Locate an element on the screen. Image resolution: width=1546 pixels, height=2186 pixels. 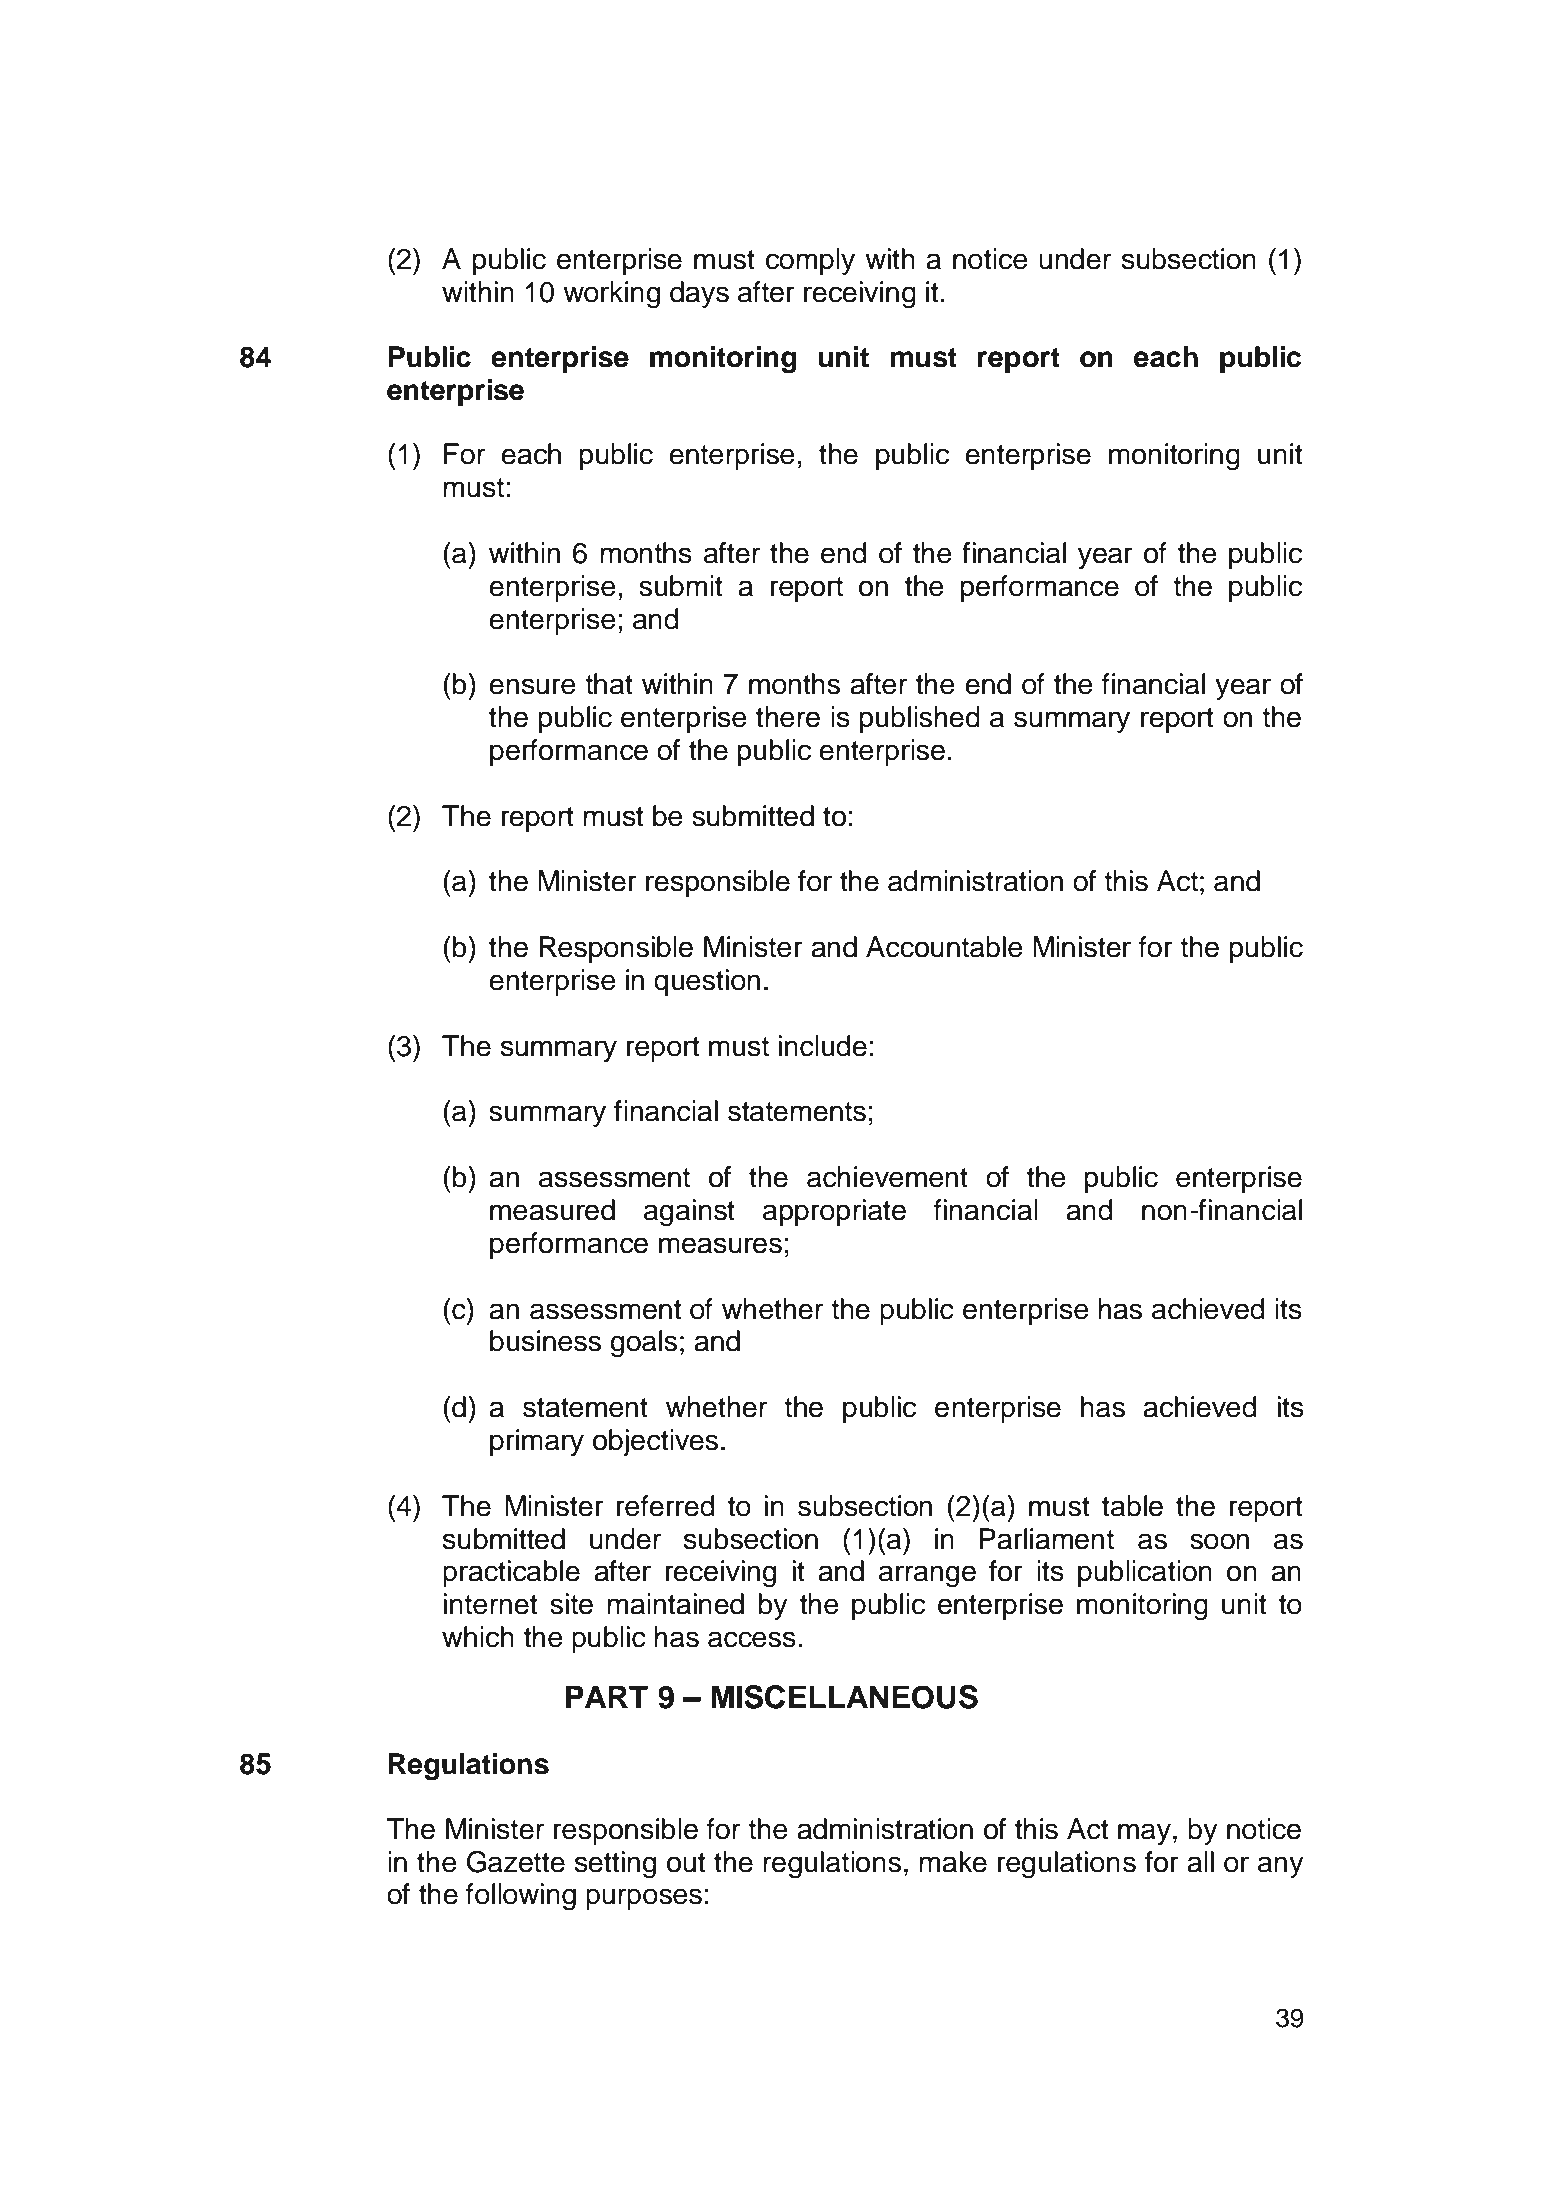
all is located at coordinates (1200, 1862).
